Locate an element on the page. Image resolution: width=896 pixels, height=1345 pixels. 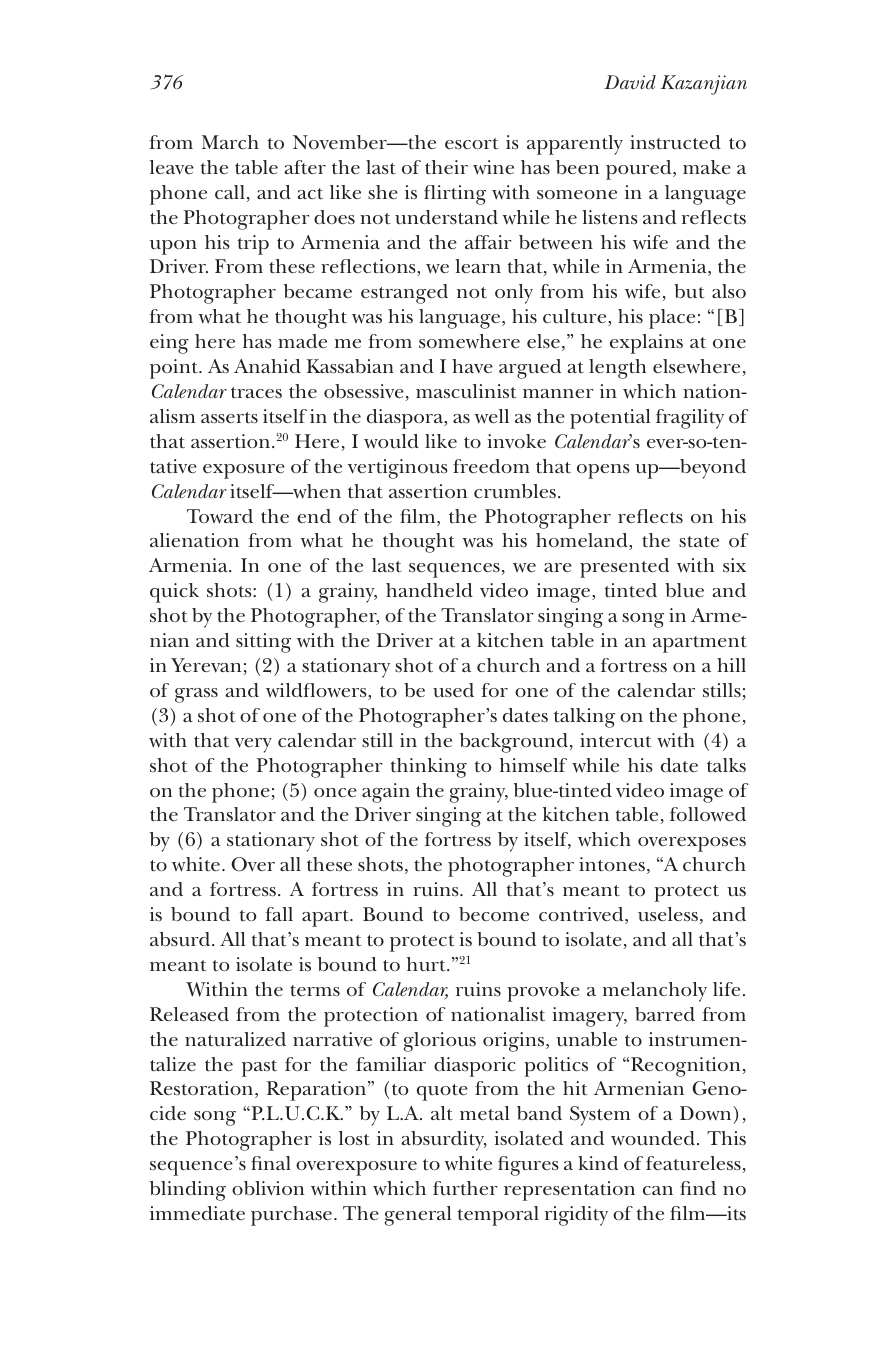
sitting is located at coordinates (263, 643).
